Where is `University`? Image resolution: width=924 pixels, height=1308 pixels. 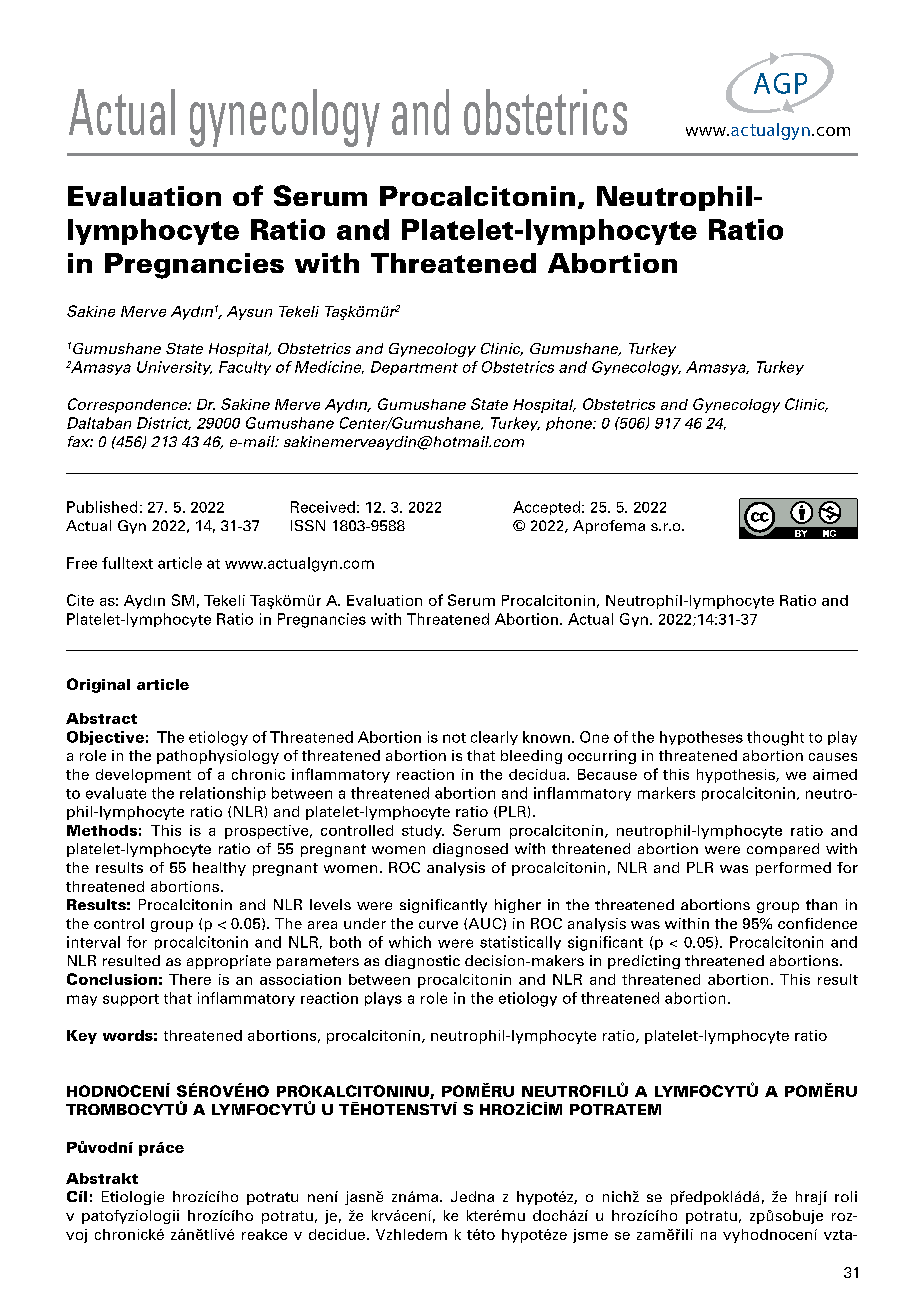
University is located at coordinates (174, 368).
